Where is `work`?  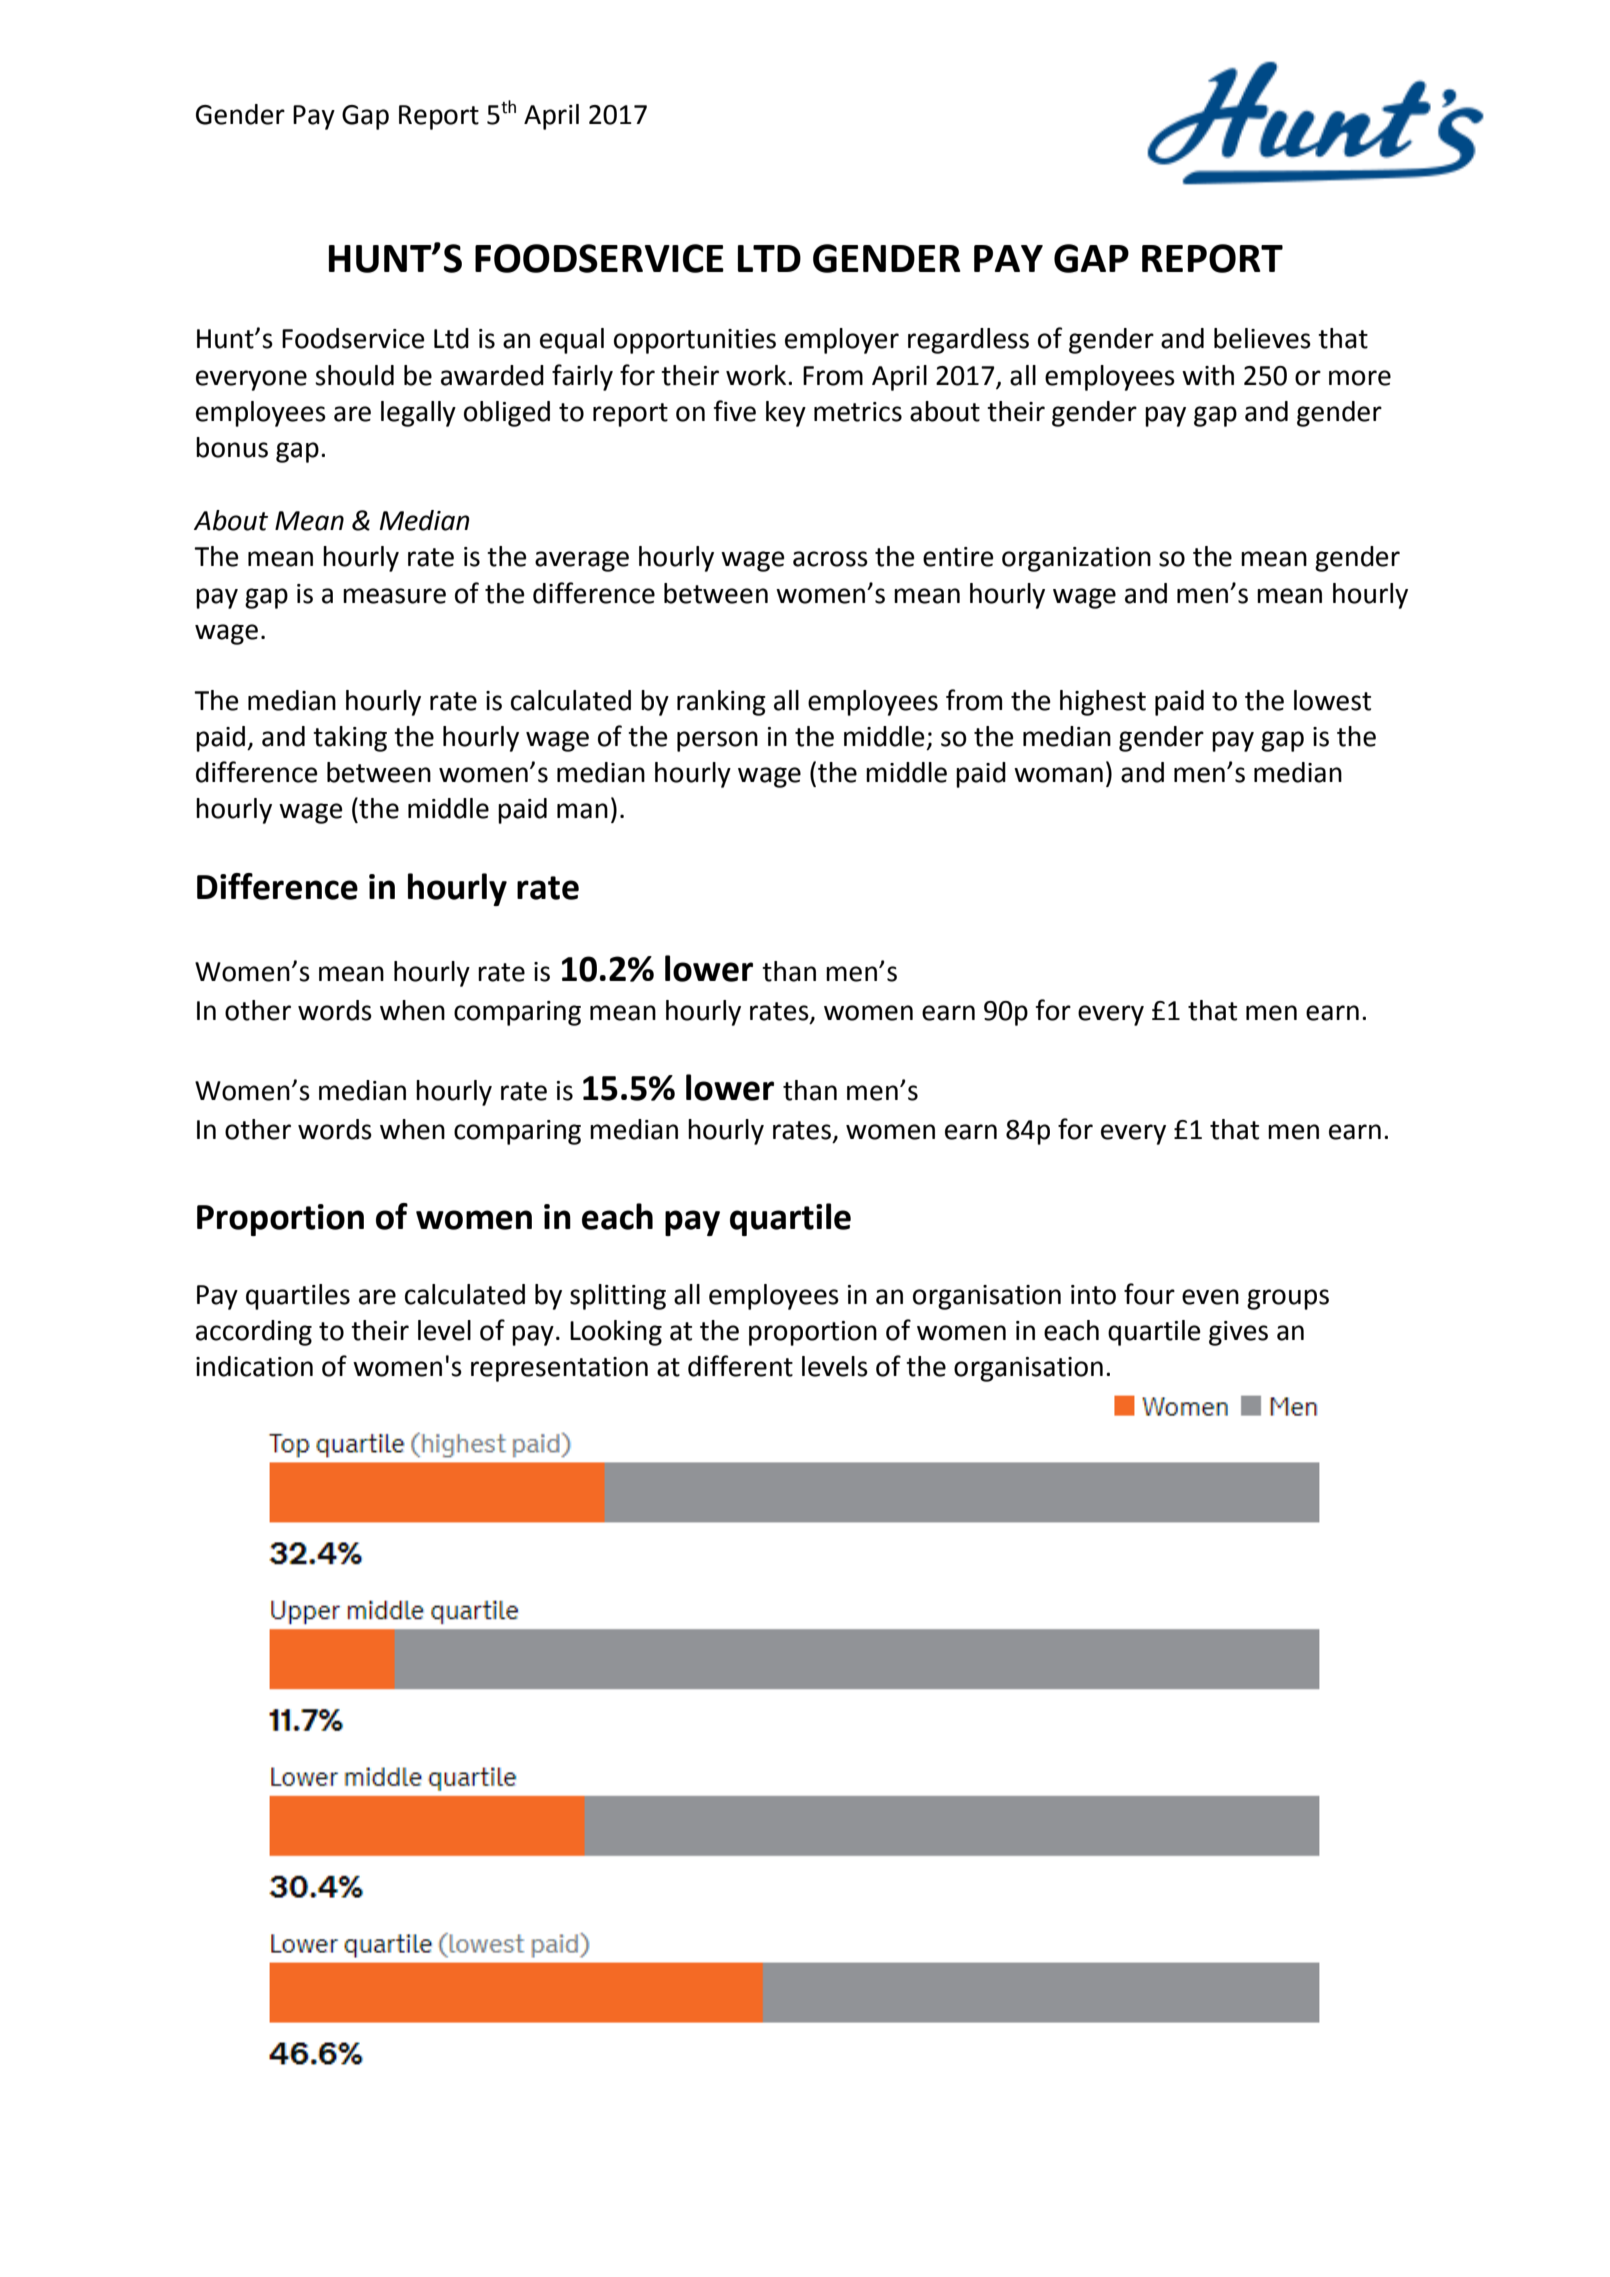
work is located at coordinates (757, 375).
